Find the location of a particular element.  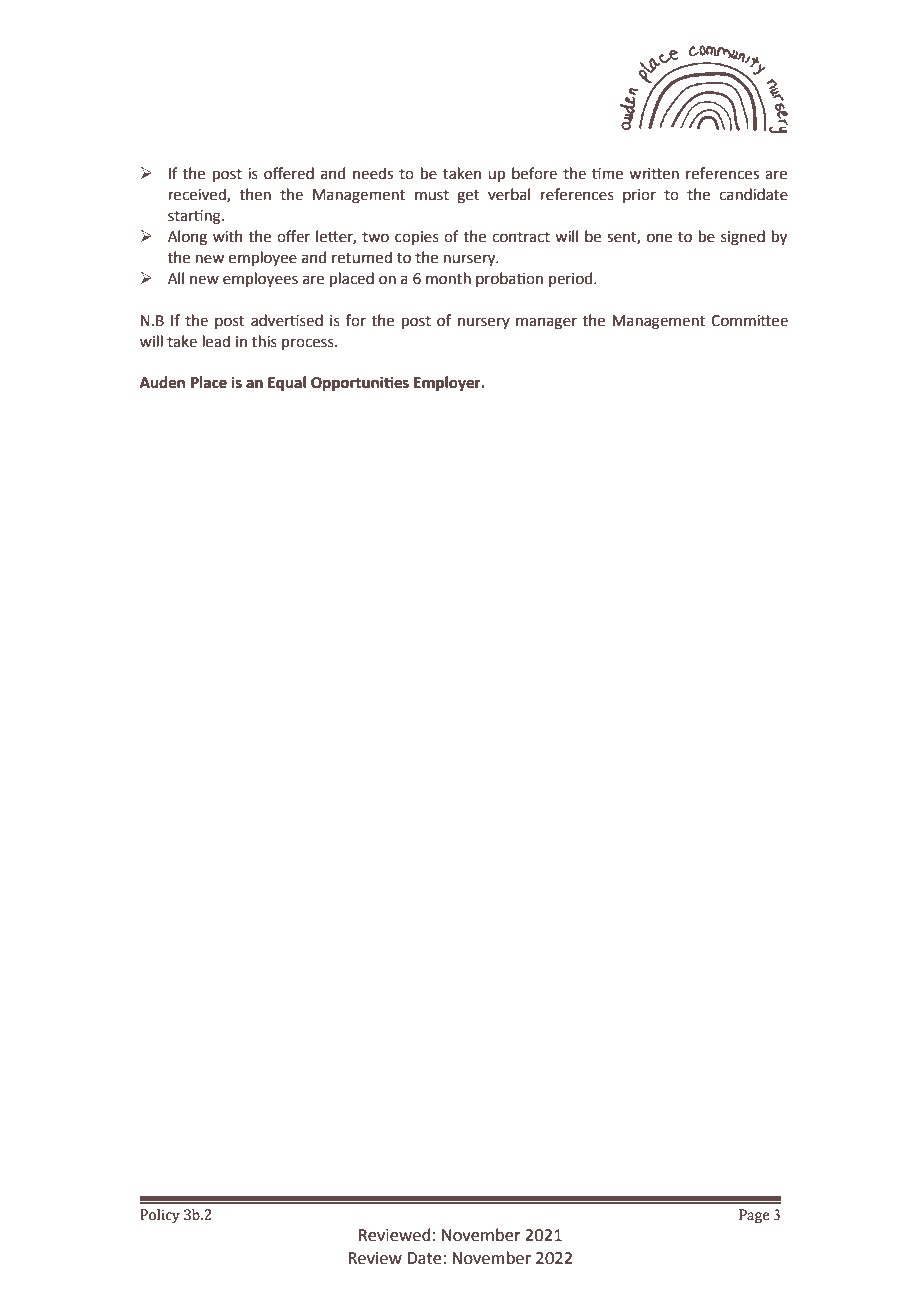

month is located at coordinates (448, 278).
